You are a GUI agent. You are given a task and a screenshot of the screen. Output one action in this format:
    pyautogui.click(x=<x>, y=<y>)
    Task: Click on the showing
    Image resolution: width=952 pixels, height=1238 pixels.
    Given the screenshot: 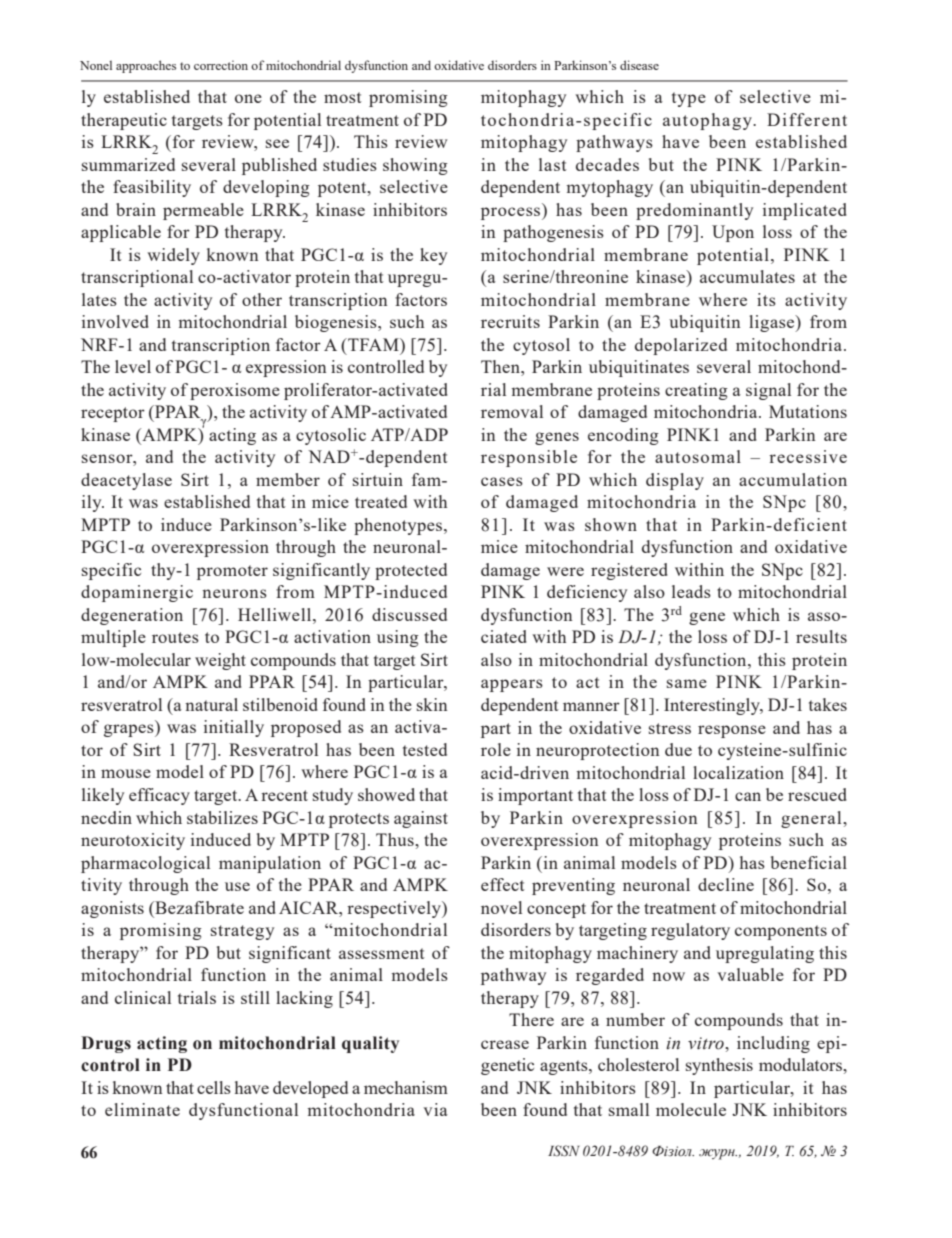 What is the action you would take?
    pyautogui.click(x=415, y=166)
